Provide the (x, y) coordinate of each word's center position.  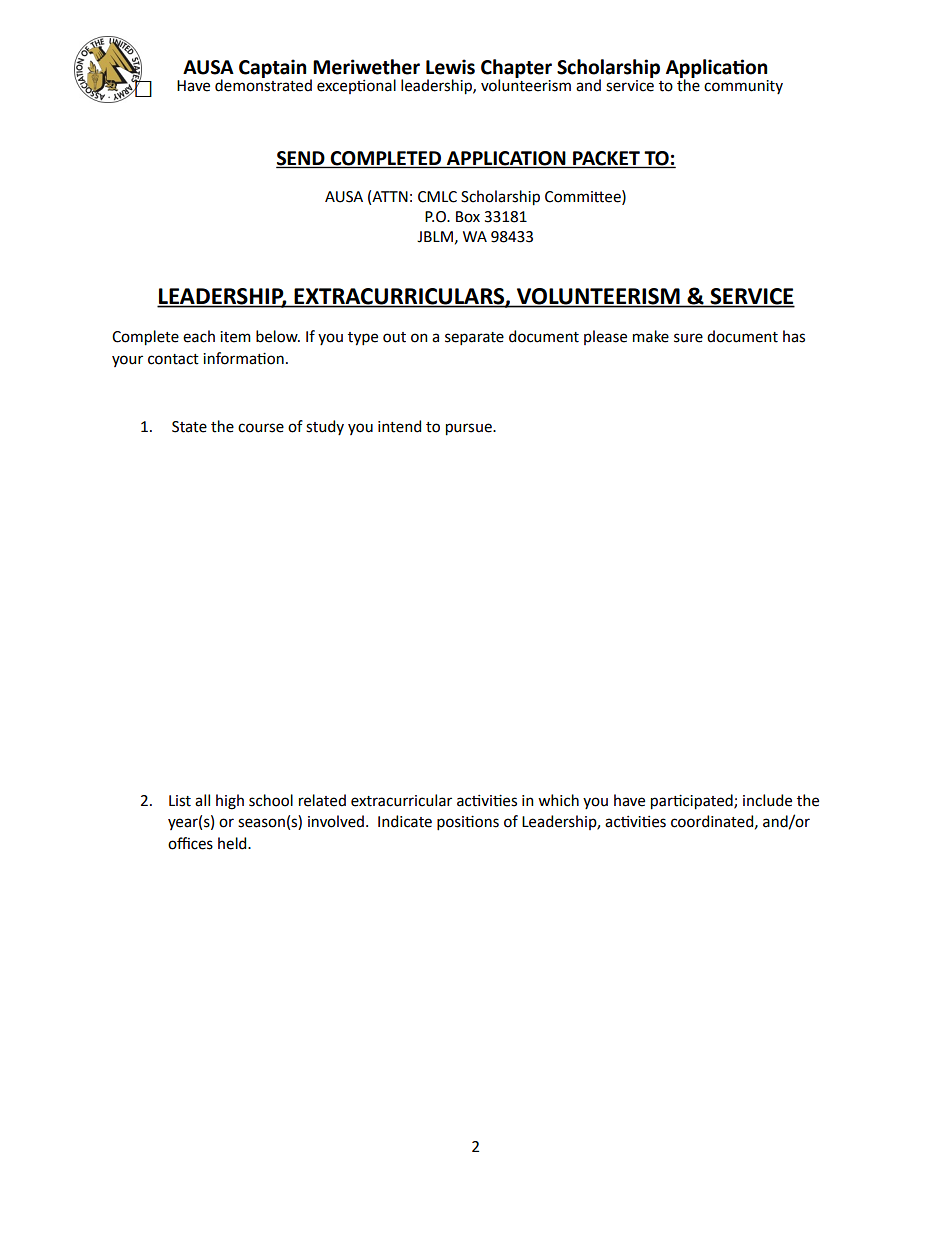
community (743, 87)
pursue (470, 429)
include (767, 800)
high (230, 802)
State (189, 427)
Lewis (450, 67)
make (651, 336)
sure (688, 338)
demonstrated (263, 84)
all (202, 800)
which (558, 800)
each (199, 336)
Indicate (405, 821)
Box (468, 217)
